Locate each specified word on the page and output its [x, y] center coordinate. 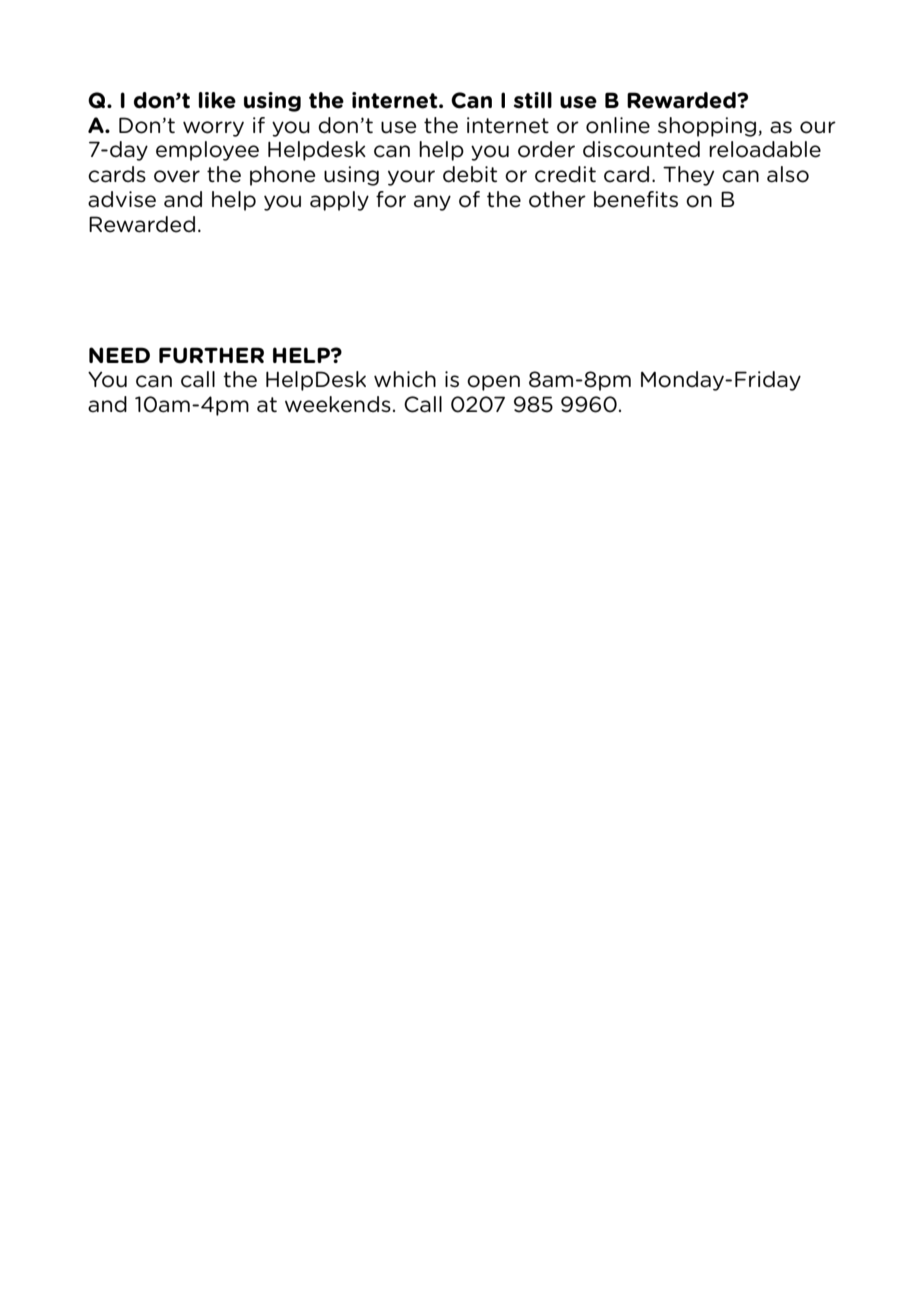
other [557, 199]
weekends [338, 404]
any [432, 203]
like [217, 100]
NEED [119, 355]
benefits [636, 199]
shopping [707, 127]
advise [122, 199]
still [533, 100]
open [493, 383]
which [405, 379]
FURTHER [211, 355]
